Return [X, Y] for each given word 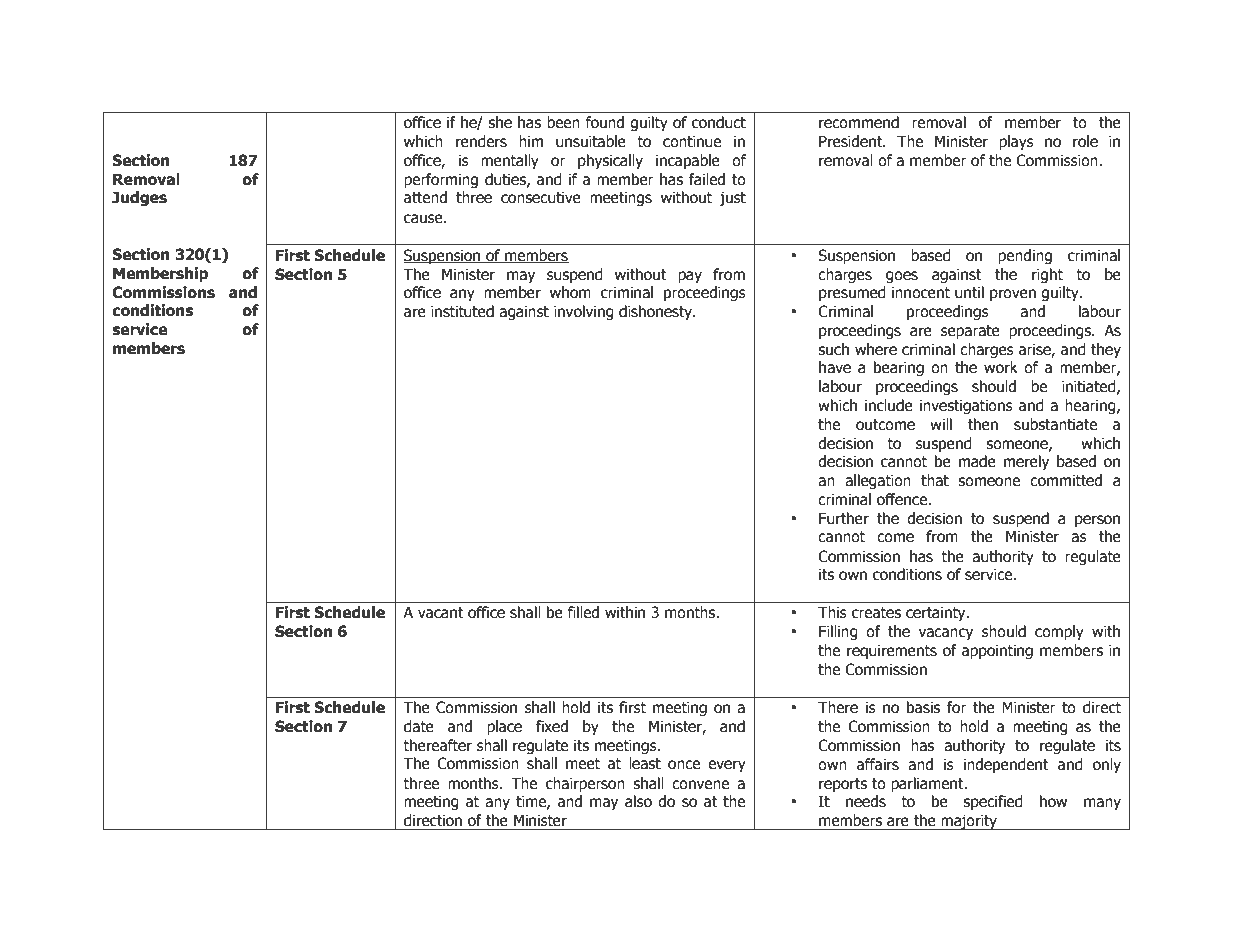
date [419, 726]
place [504, 727]
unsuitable [591, 141]
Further [844, 518]
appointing [997, 651]
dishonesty [656, 312]
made [977, 461]
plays [1016, 142]
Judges [139, 198]
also [638, 801]
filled [583, 612]
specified [993, 802]
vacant [441, 613]
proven [1013, 295]
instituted [462, 311]
